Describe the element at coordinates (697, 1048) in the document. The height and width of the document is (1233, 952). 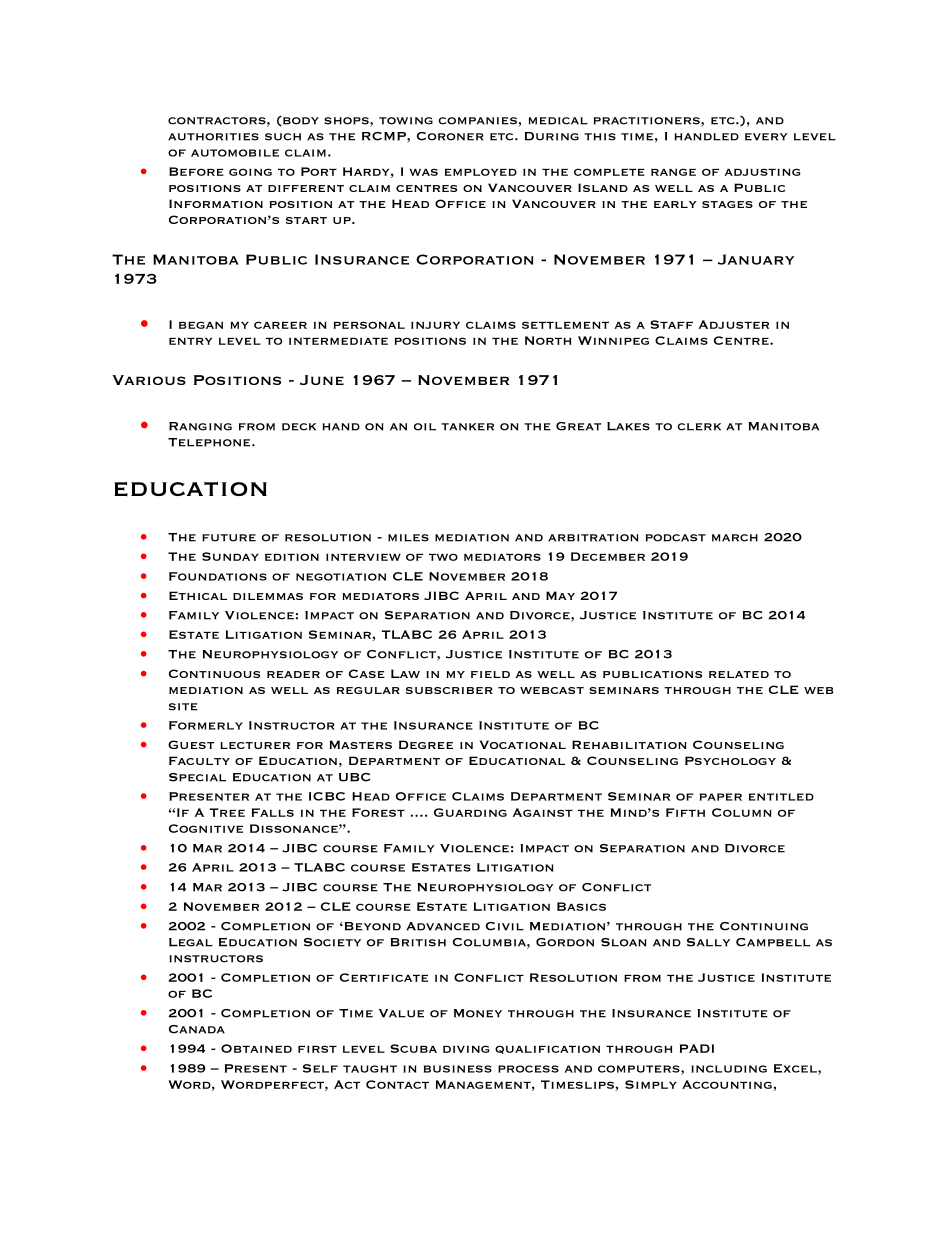
I see `PADI` at that location.
